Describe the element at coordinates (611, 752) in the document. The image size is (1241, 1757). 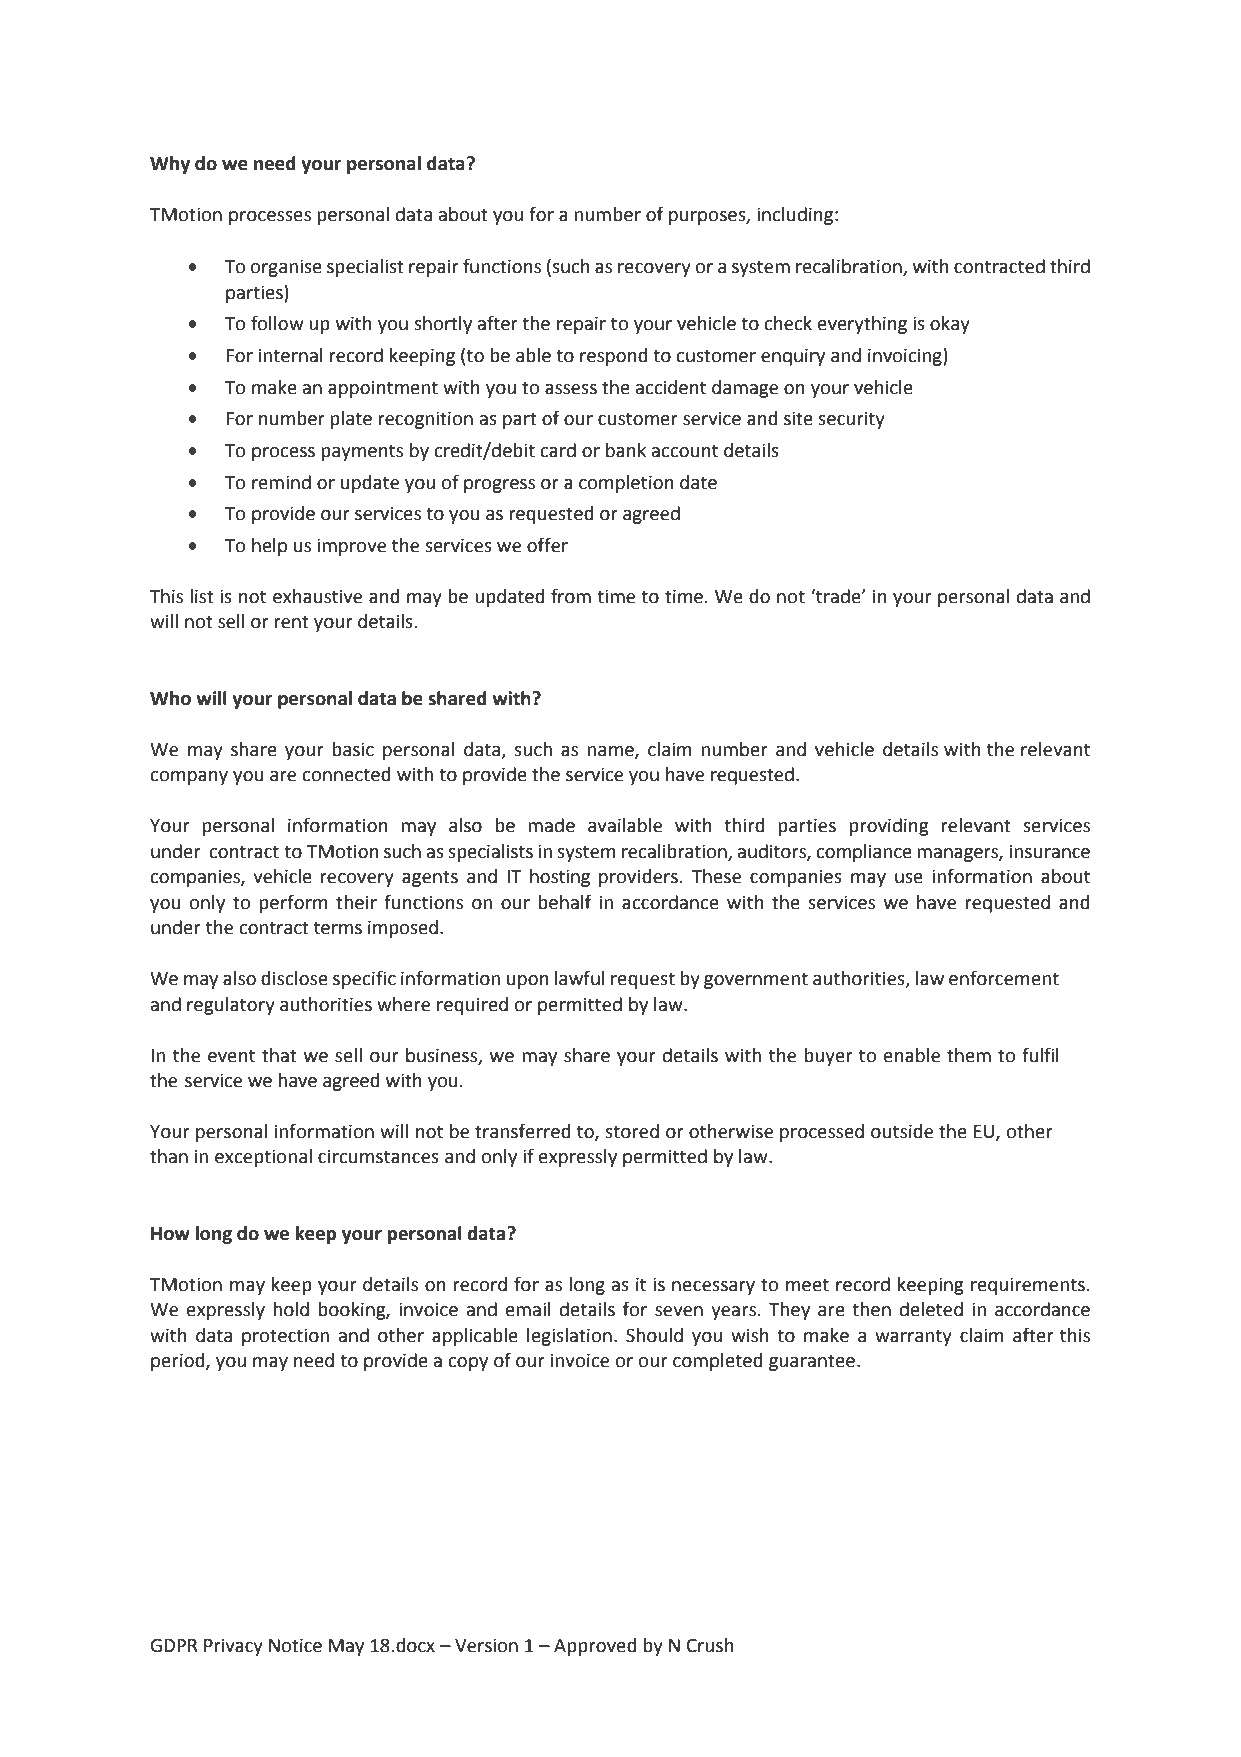
I see `name` at that location.
